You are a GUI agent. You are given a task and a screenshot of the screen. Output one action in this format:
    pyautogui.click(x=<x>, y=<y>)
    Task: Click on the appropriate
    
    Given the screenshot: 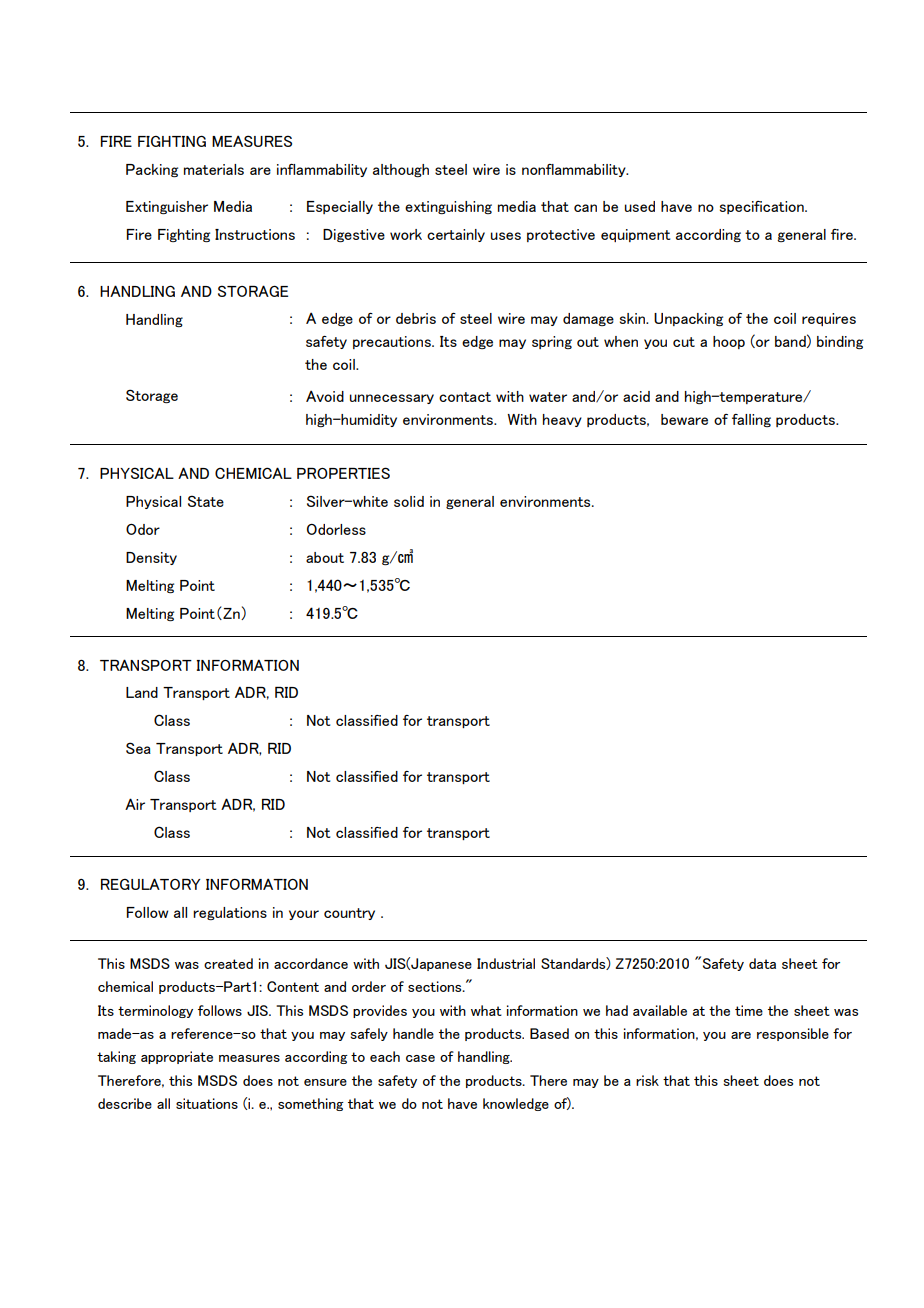 What is the action you would take?
    pyautogui.click(x=177, y=1057)
